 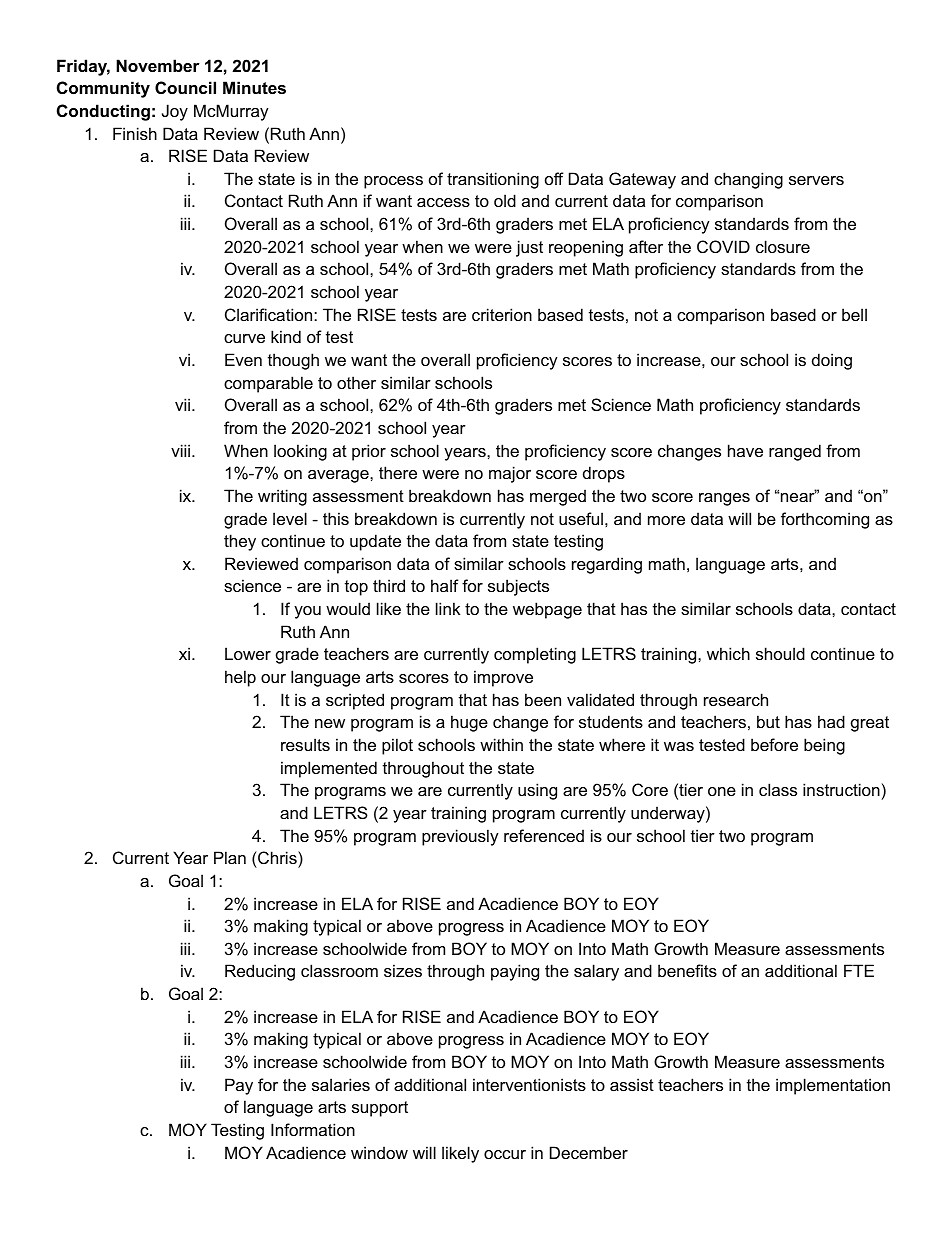 I want to click on Council, so click(x=185, y=87).
